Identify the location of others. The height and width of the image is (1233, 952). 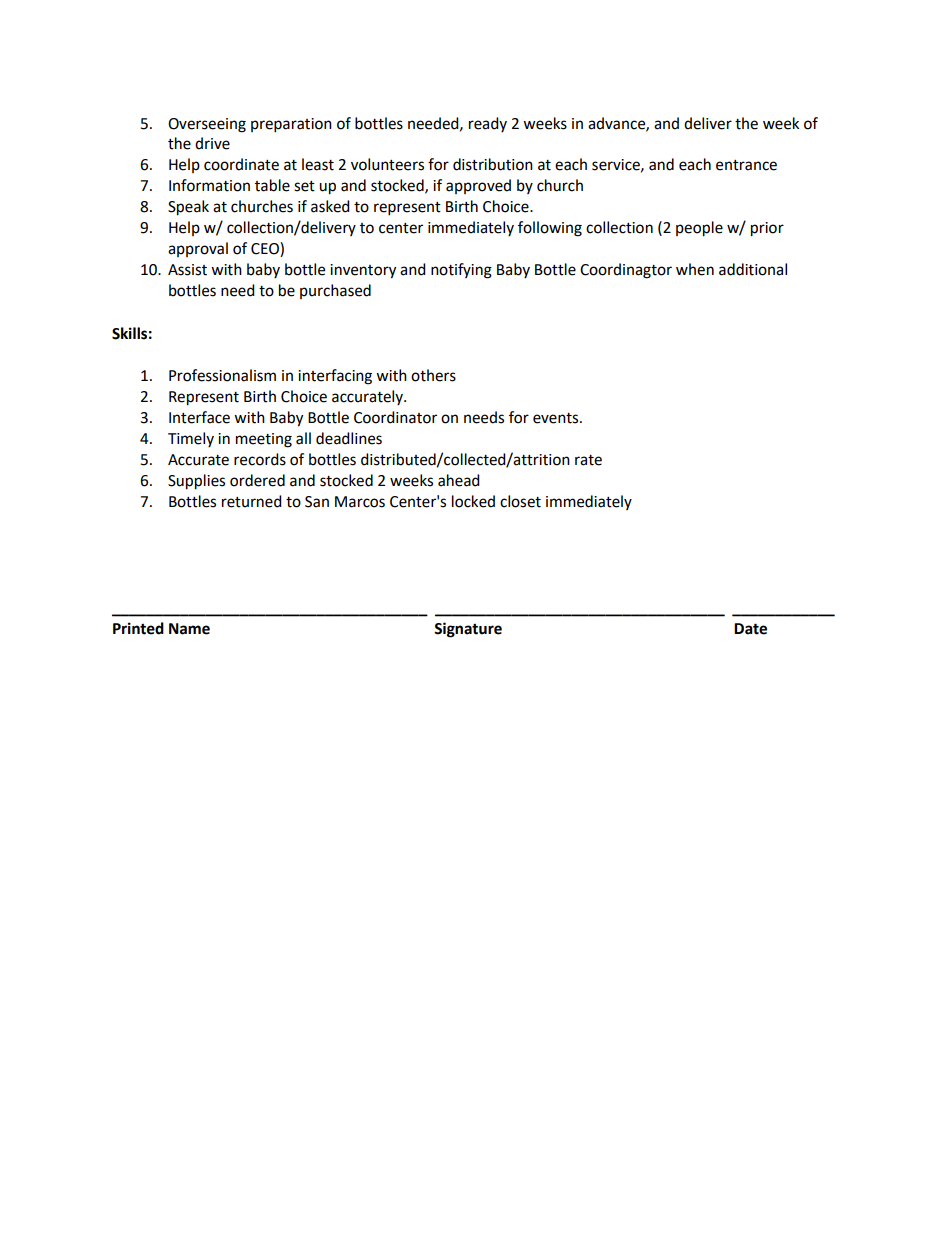
(433, 375).
